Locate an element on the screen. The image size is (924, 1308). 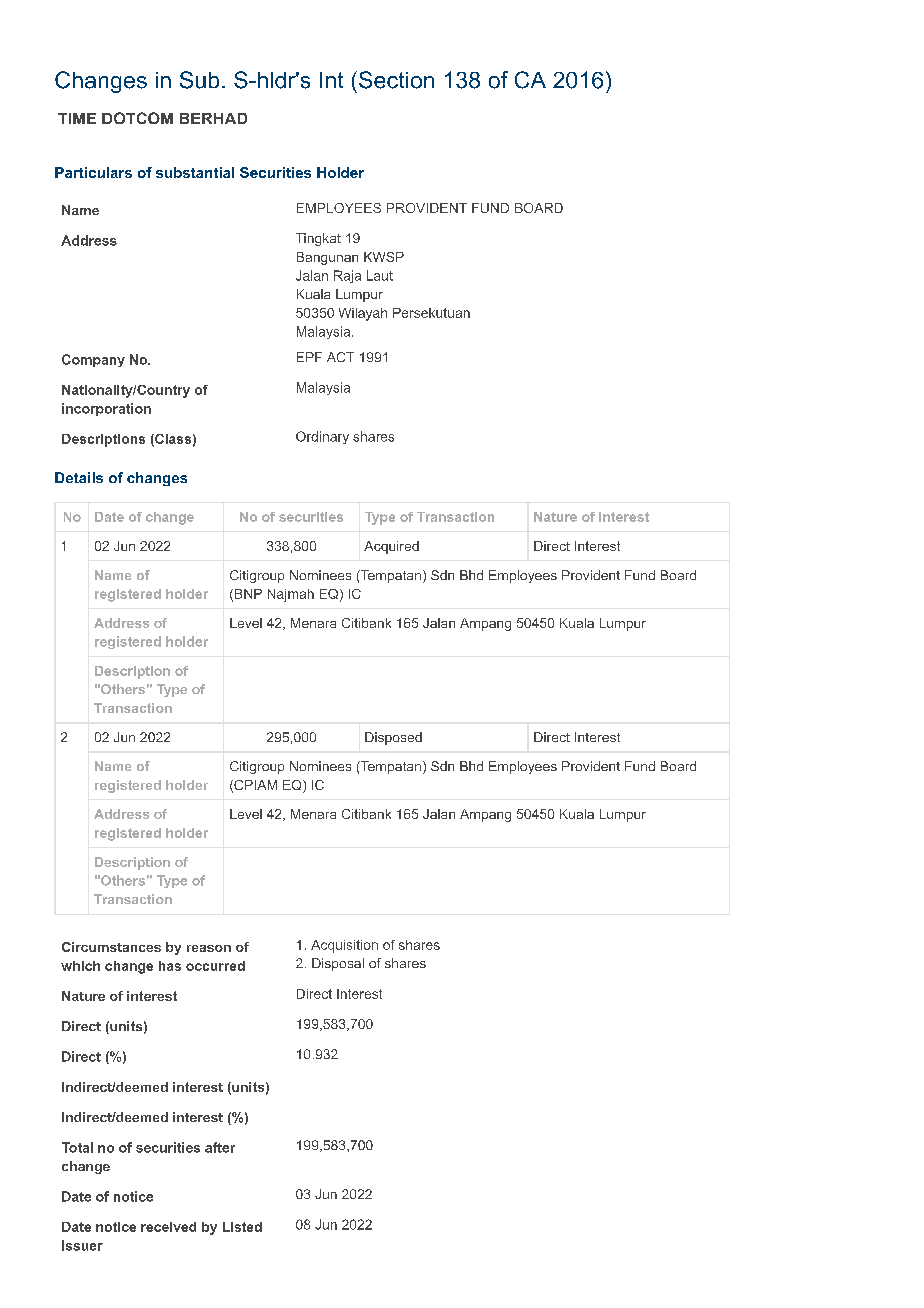
Details is located at coordinates (79, 477).
